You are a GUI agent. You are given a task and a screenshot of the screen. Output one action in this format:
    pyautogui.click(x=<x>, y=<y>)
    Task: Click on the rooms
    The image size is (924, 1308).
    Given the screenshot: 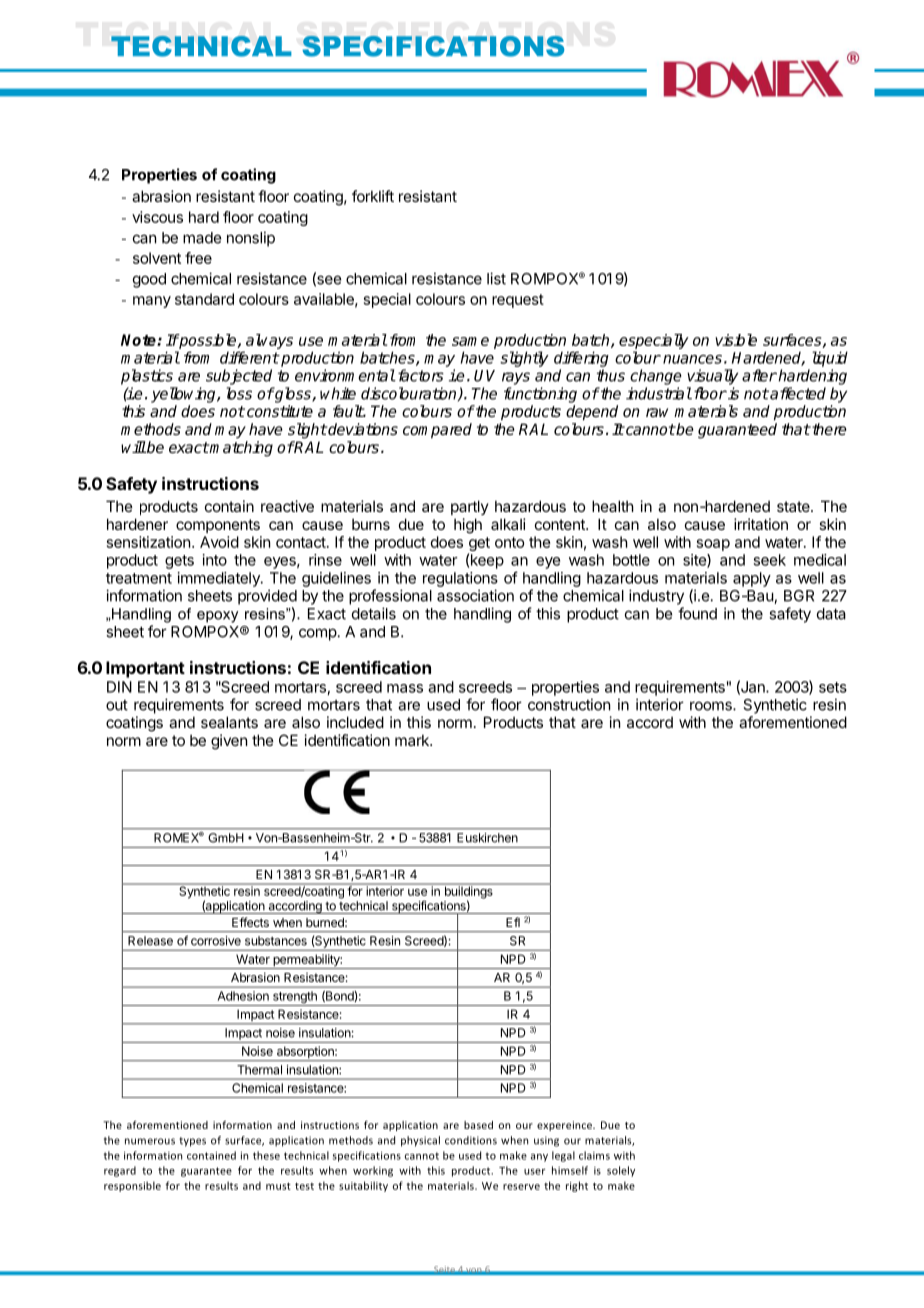 What is the action you would take?
    pyautogui.click(x=712, y=706)
